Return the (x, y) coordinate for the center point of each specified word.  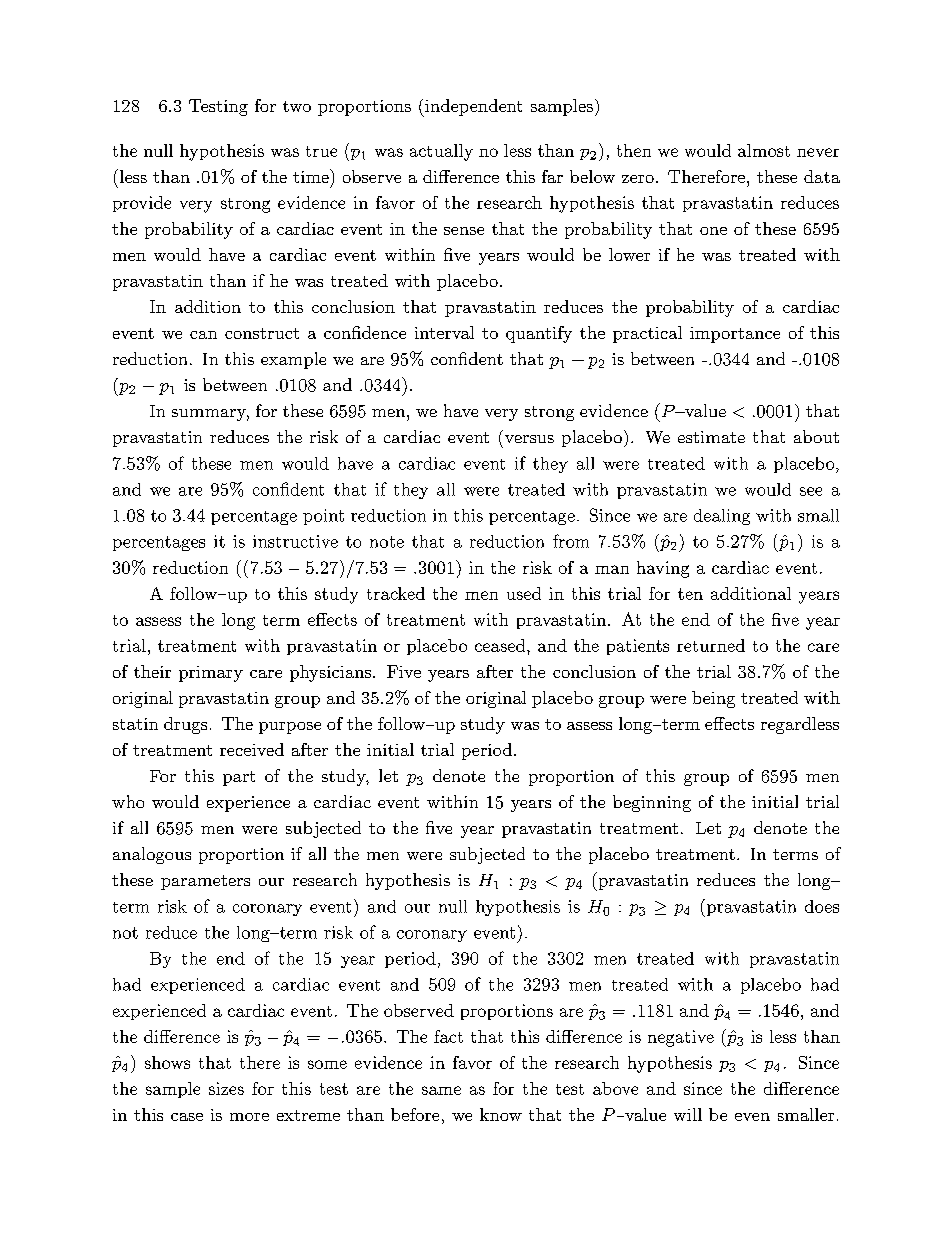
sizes (226, 1088)
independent (472, 108)
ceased (501, 645)
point (323, 517)
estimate (711, 437)
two (297, 106)
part (239, 778)
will (688, 1114)
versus (529, 439)
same (441, 1090)
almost (764, 150)
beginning (652, 803)
